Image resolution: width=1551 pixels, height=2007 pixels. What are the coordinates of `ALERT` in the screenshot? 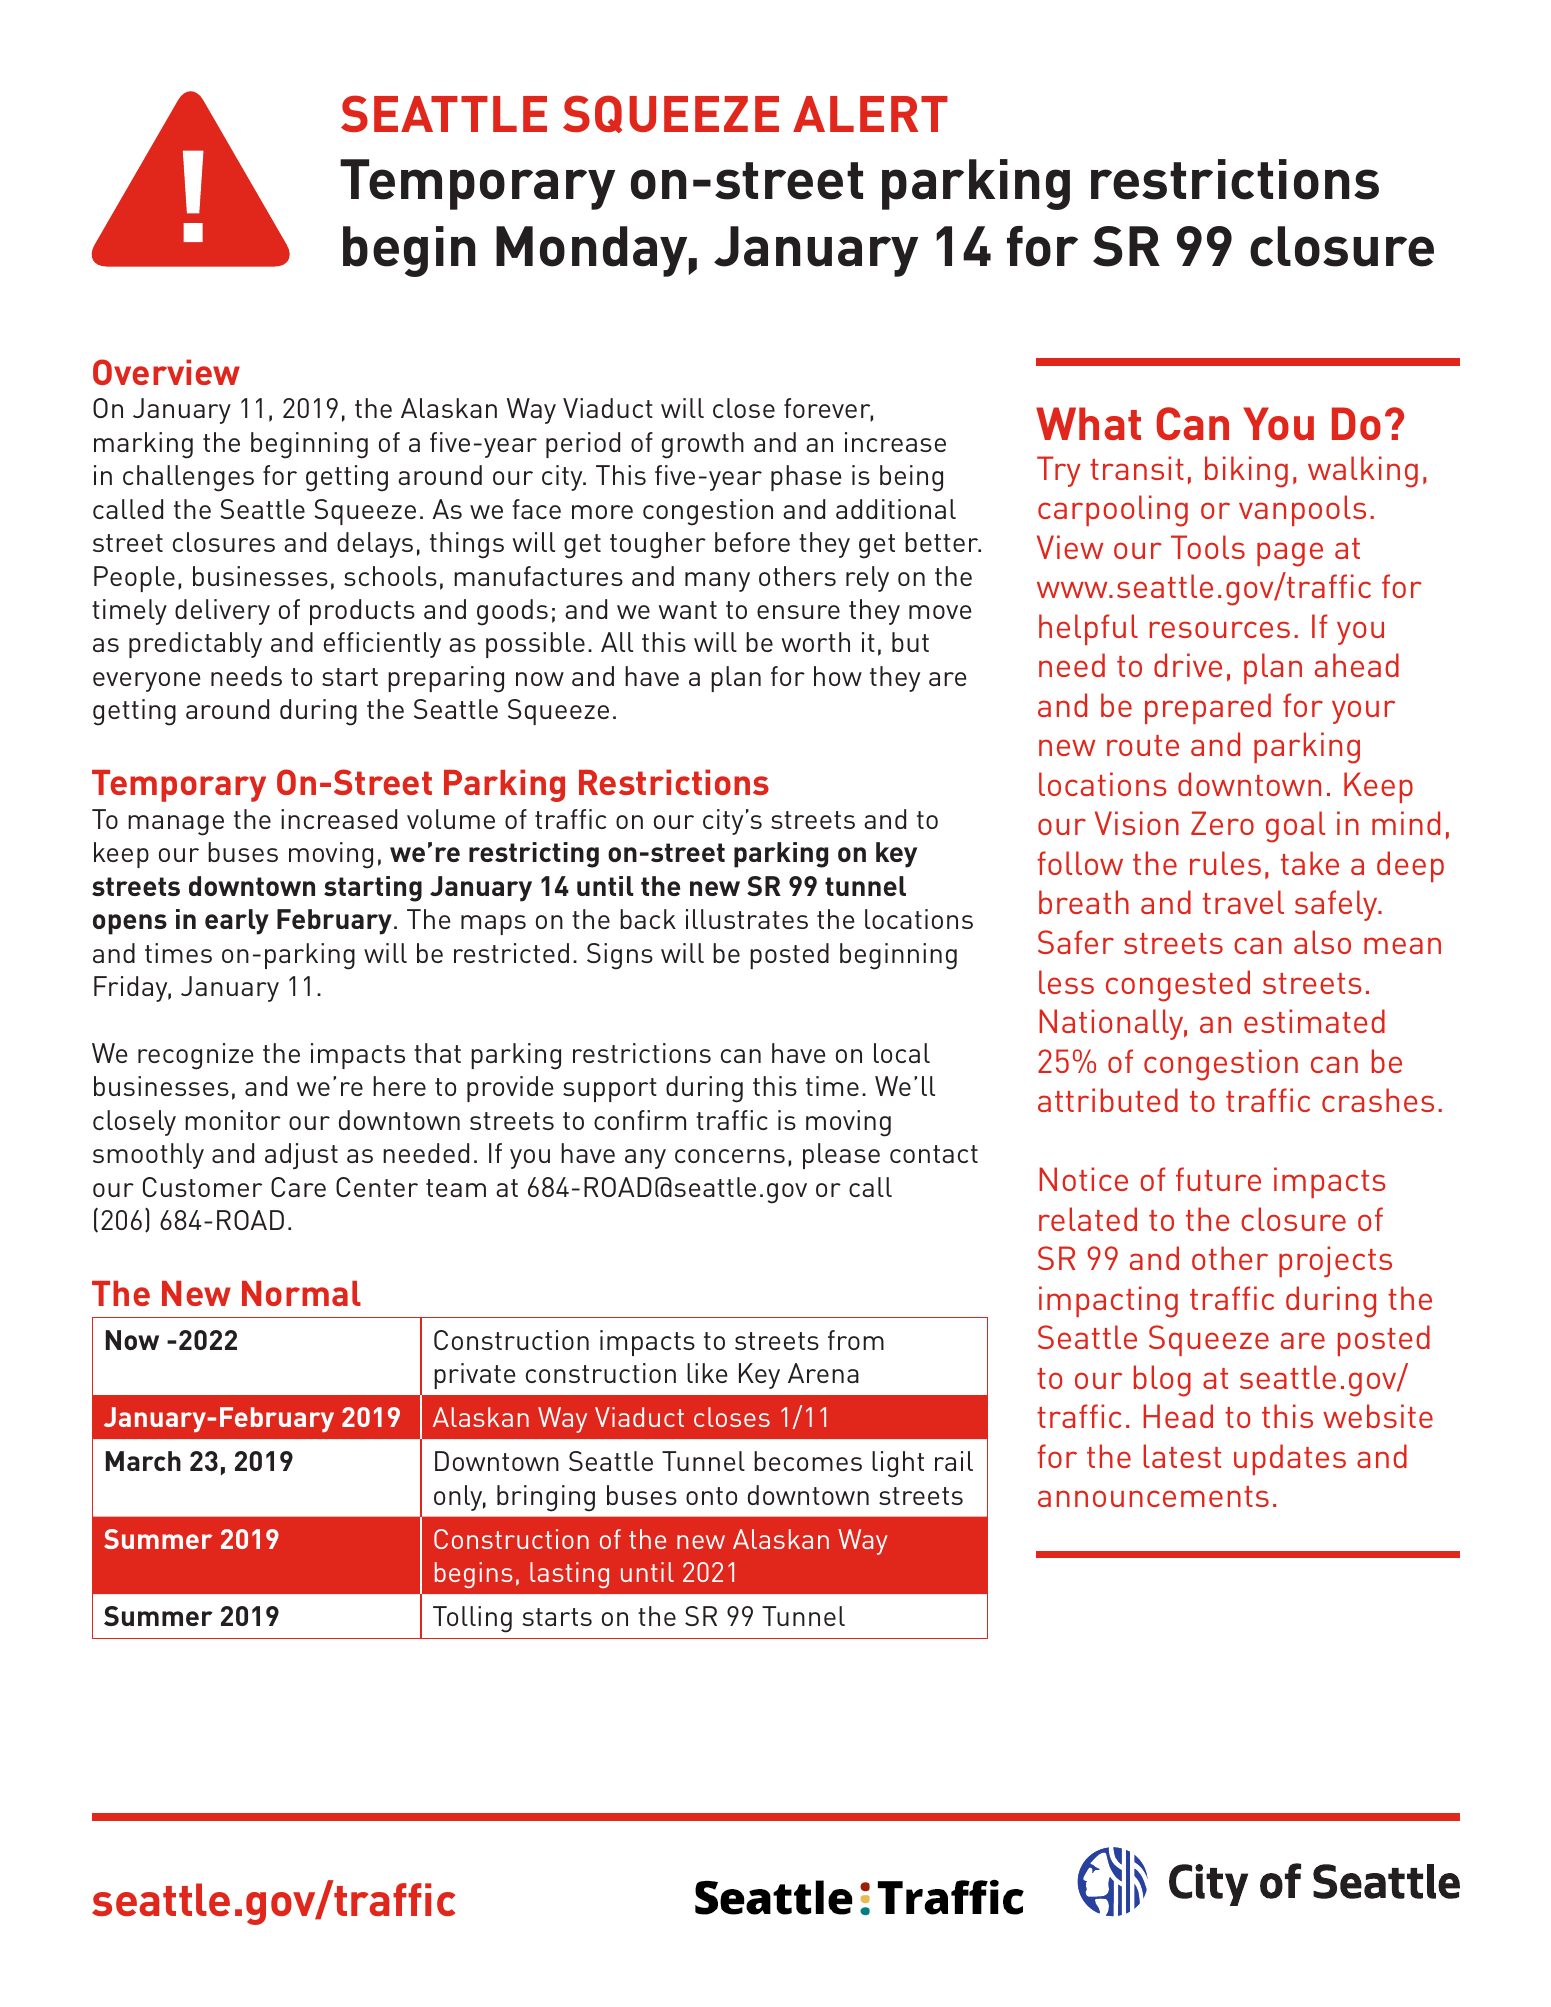 It's located at (870, 114).
